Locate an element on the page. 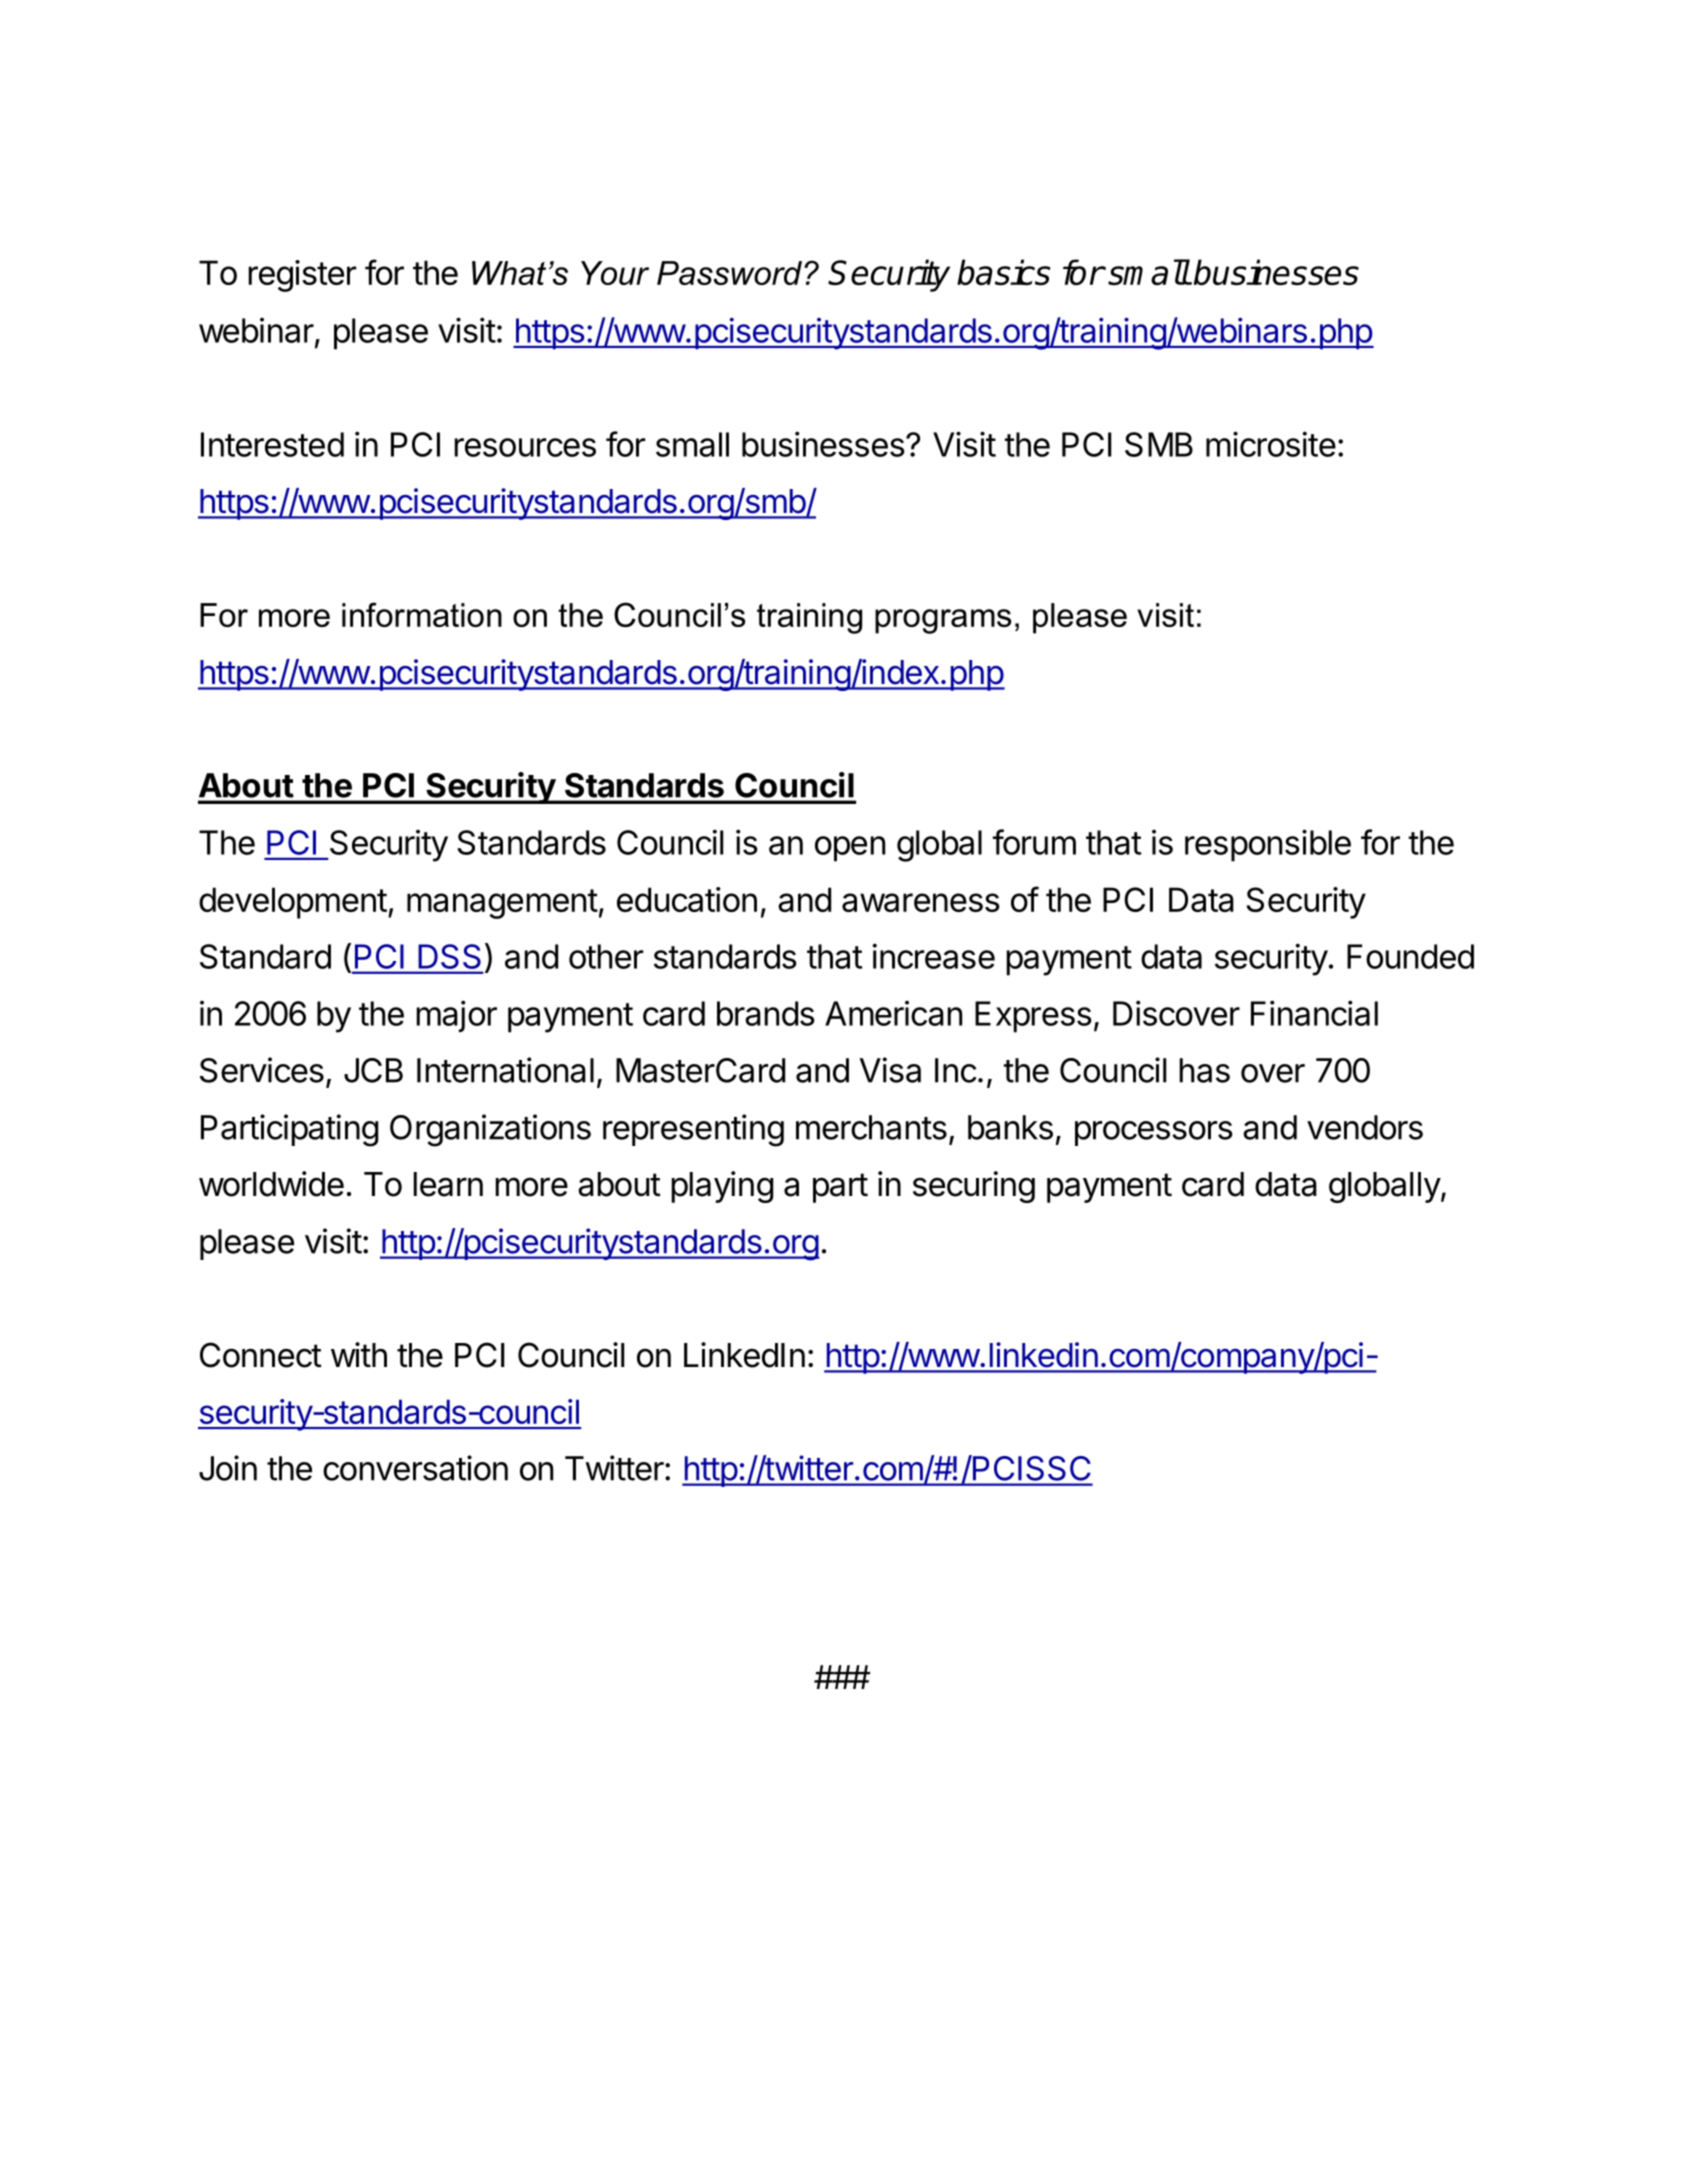  management is located at coordinates (502, 904).
